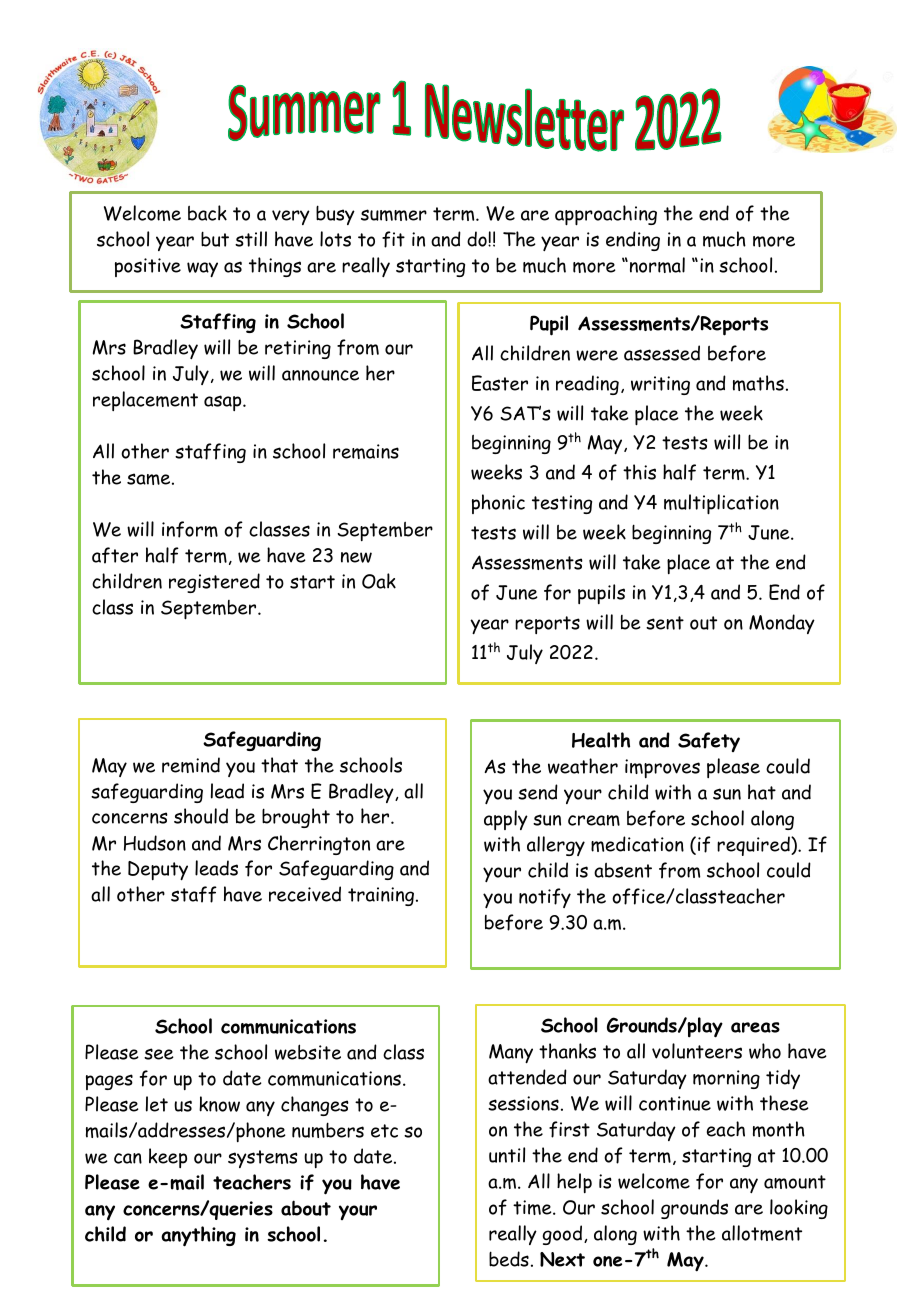 The width and height of the screenshot is (924, 1308). Describe the element at coordinates (755, 1027) in the screenshot. I see `areas` at that location.
